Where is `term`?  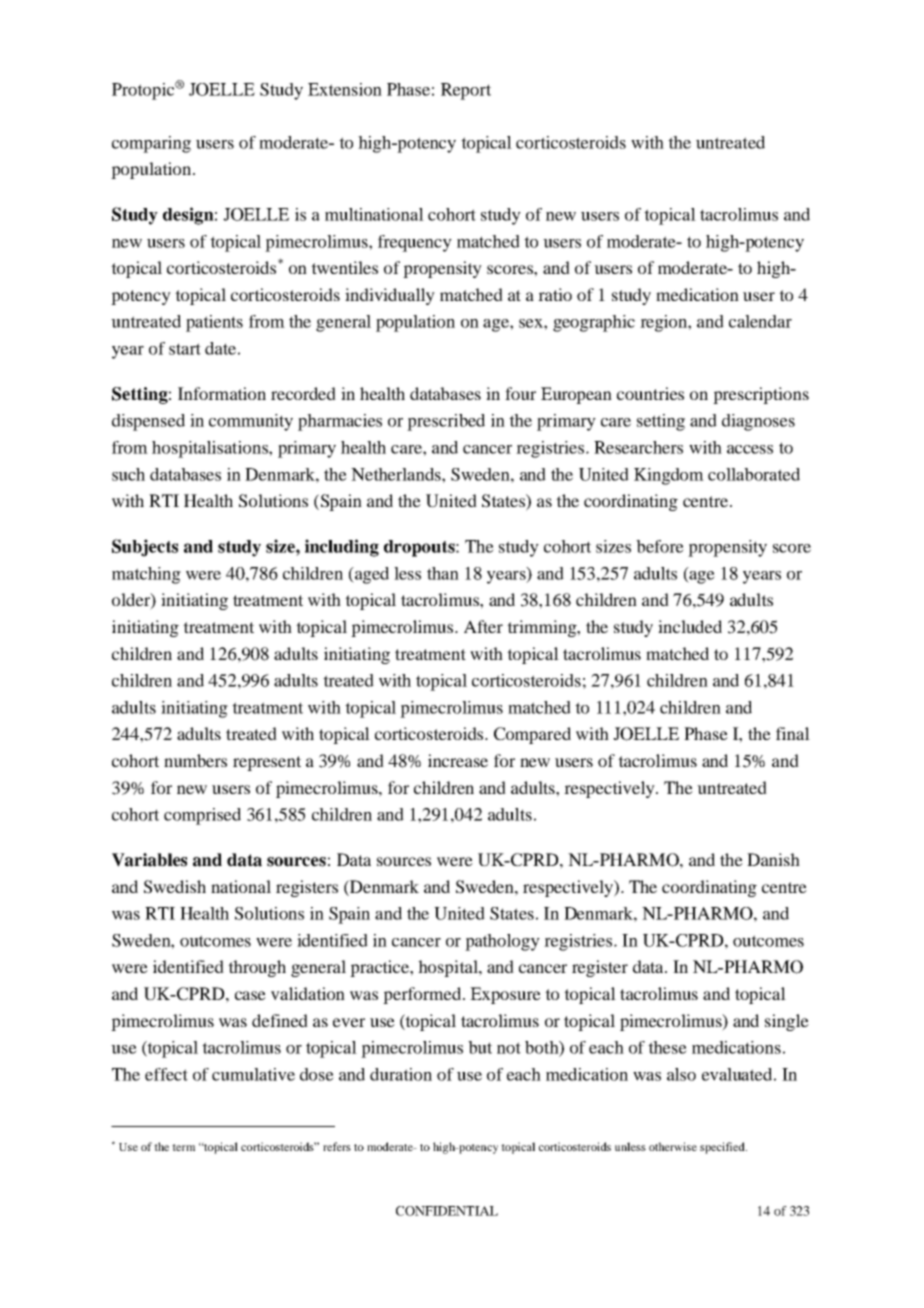 term is located at coordinates (183, 1147).
